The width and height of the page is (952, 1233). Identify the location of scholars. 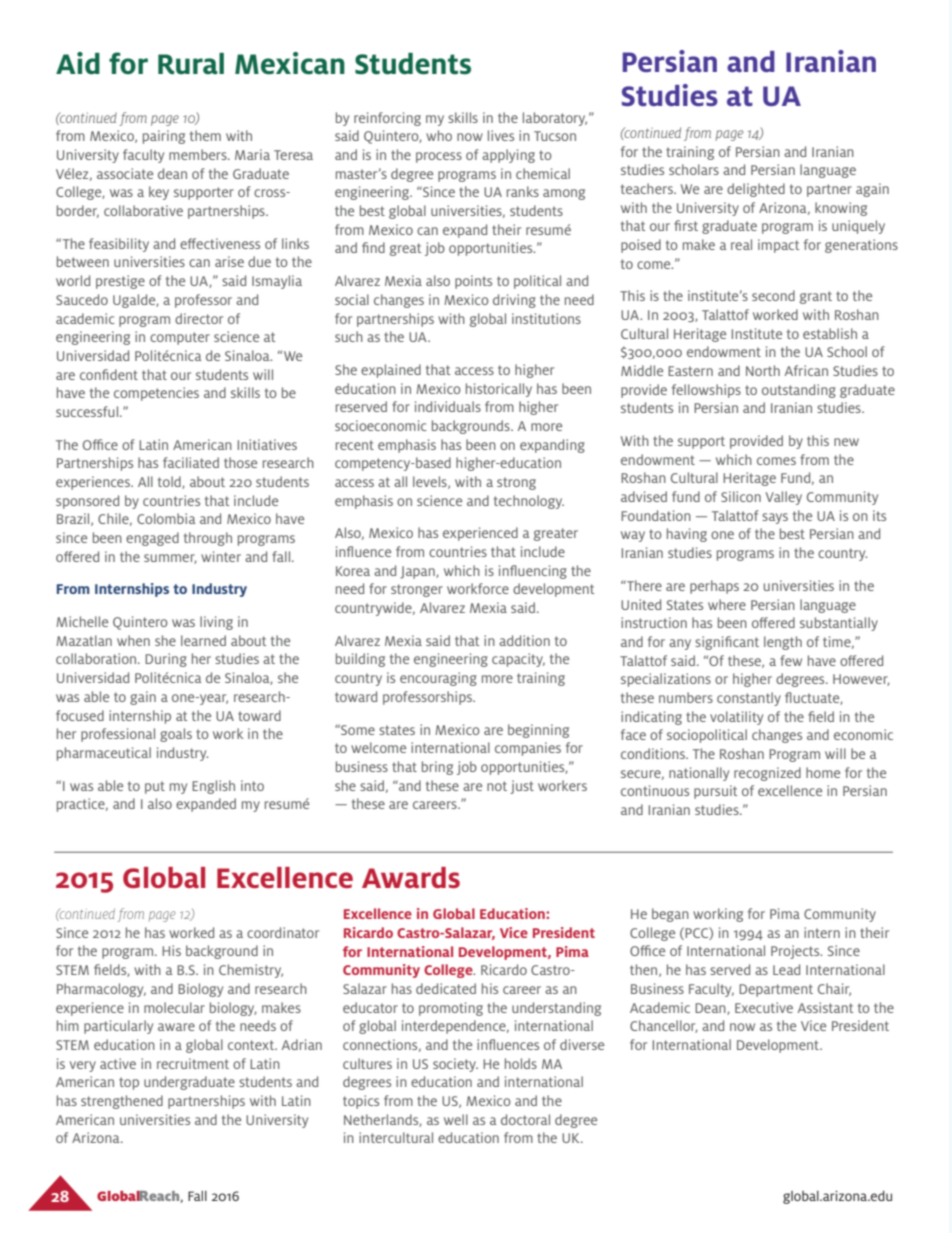
(694, 169).
